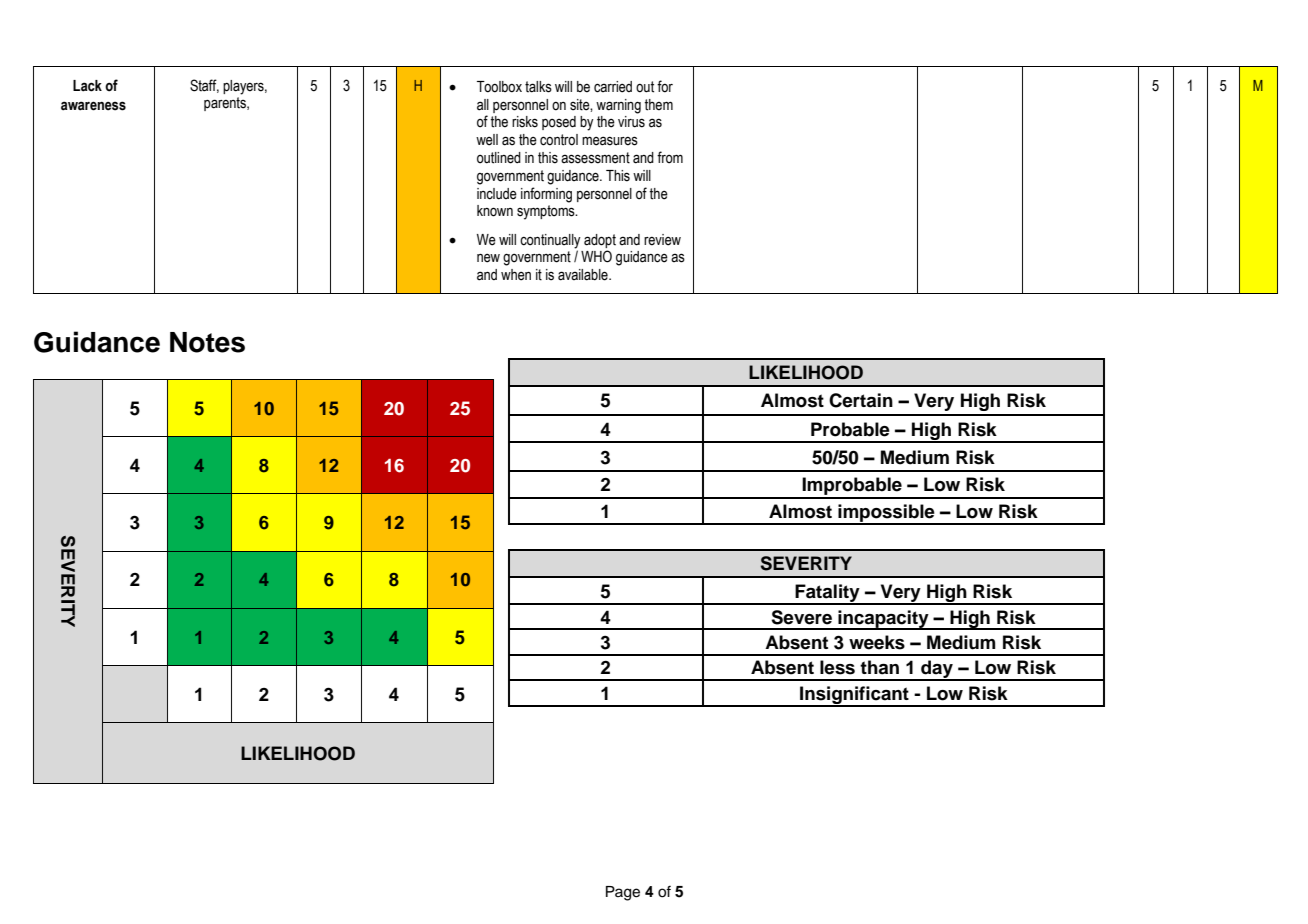 The width and height of the image is (1308, 924). I want to click on Severe, so click(801, 617).
